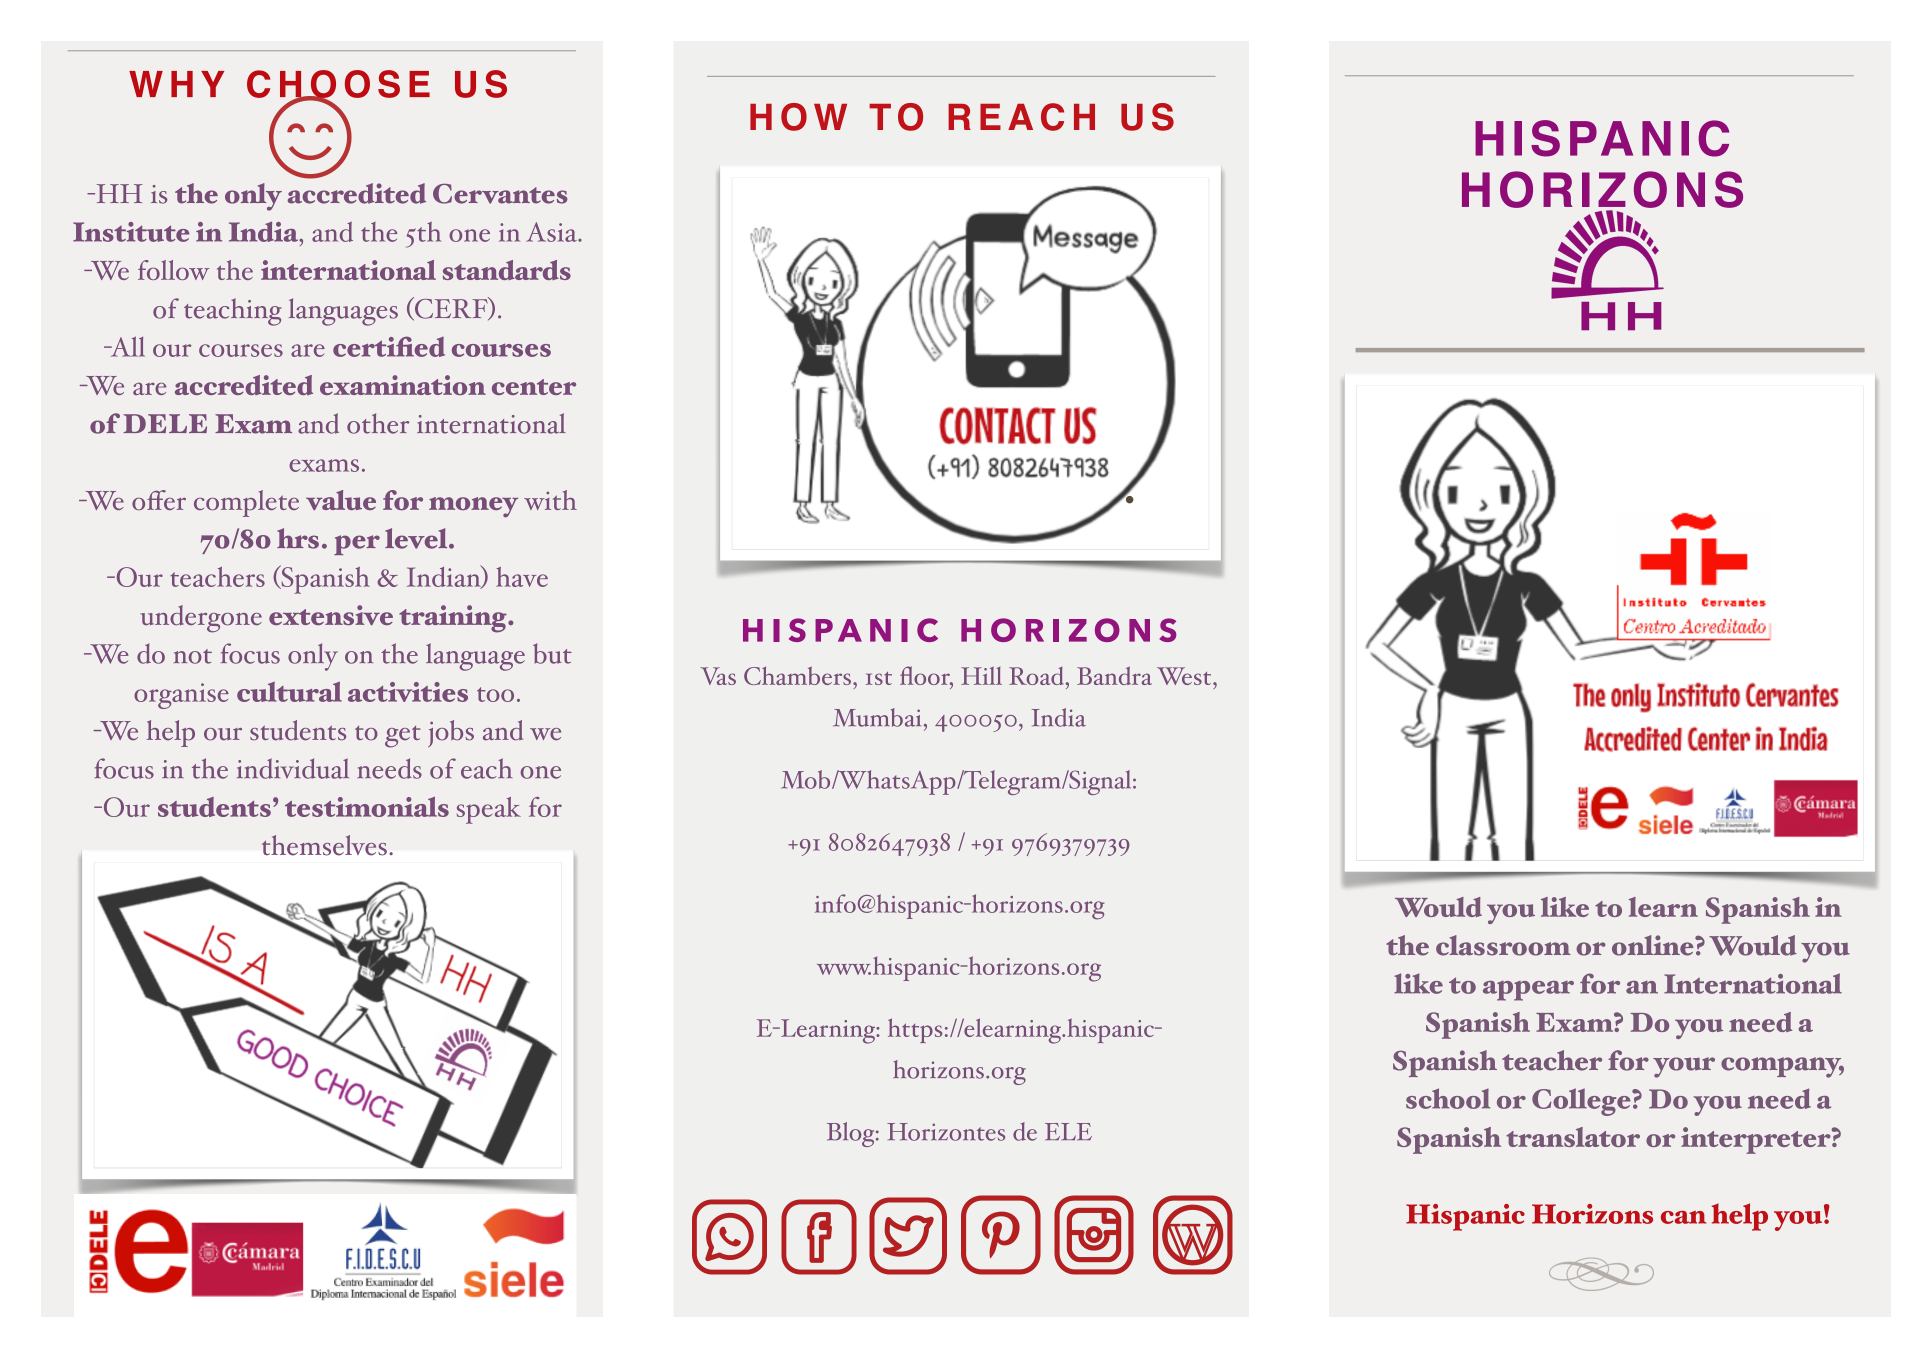 This screenshot has width=1922, height=1358. Describe the element at coordinates (1448, 1098) in the screenshot. I see `school` at that location.
